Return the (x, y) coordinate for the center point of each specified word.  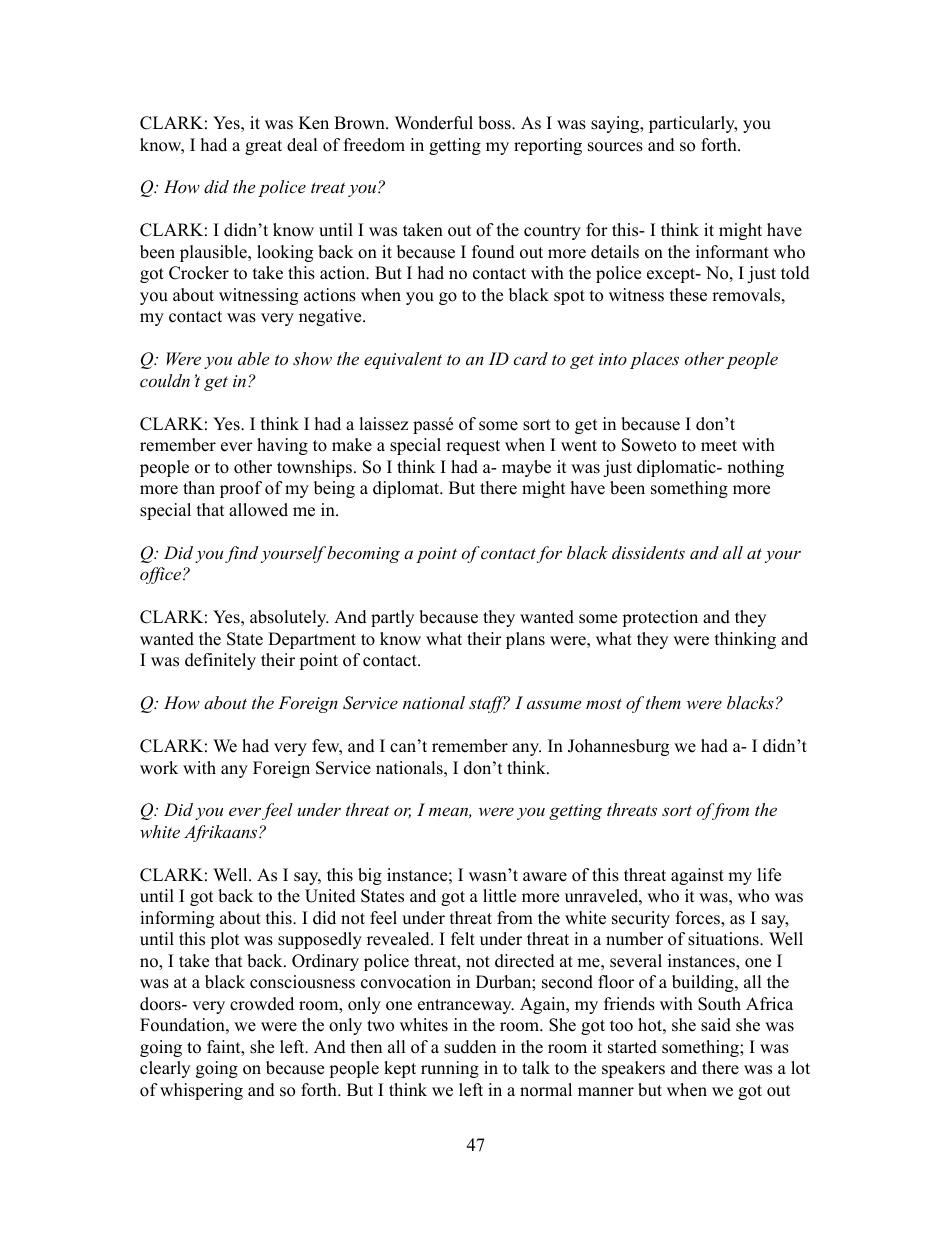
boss (495, 123)
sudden (470, 1047)
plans (525, 640)
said (716, 1025)
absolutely (289, 618)
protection (660, 618)
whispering (201, 1091)
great (263, 147)
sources (615, 147)
